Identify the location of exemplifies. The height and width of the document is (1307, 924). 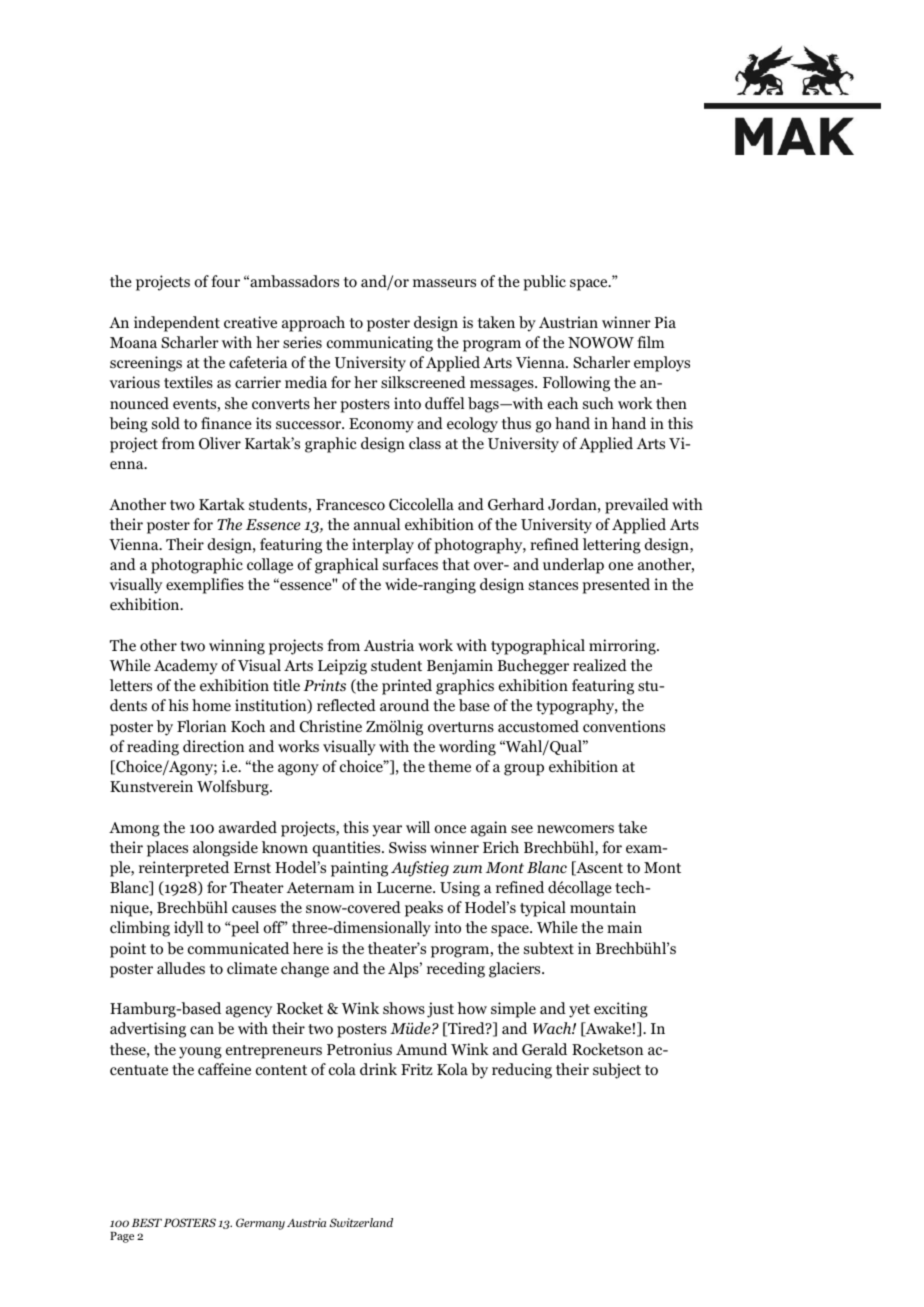
(205, 586).
